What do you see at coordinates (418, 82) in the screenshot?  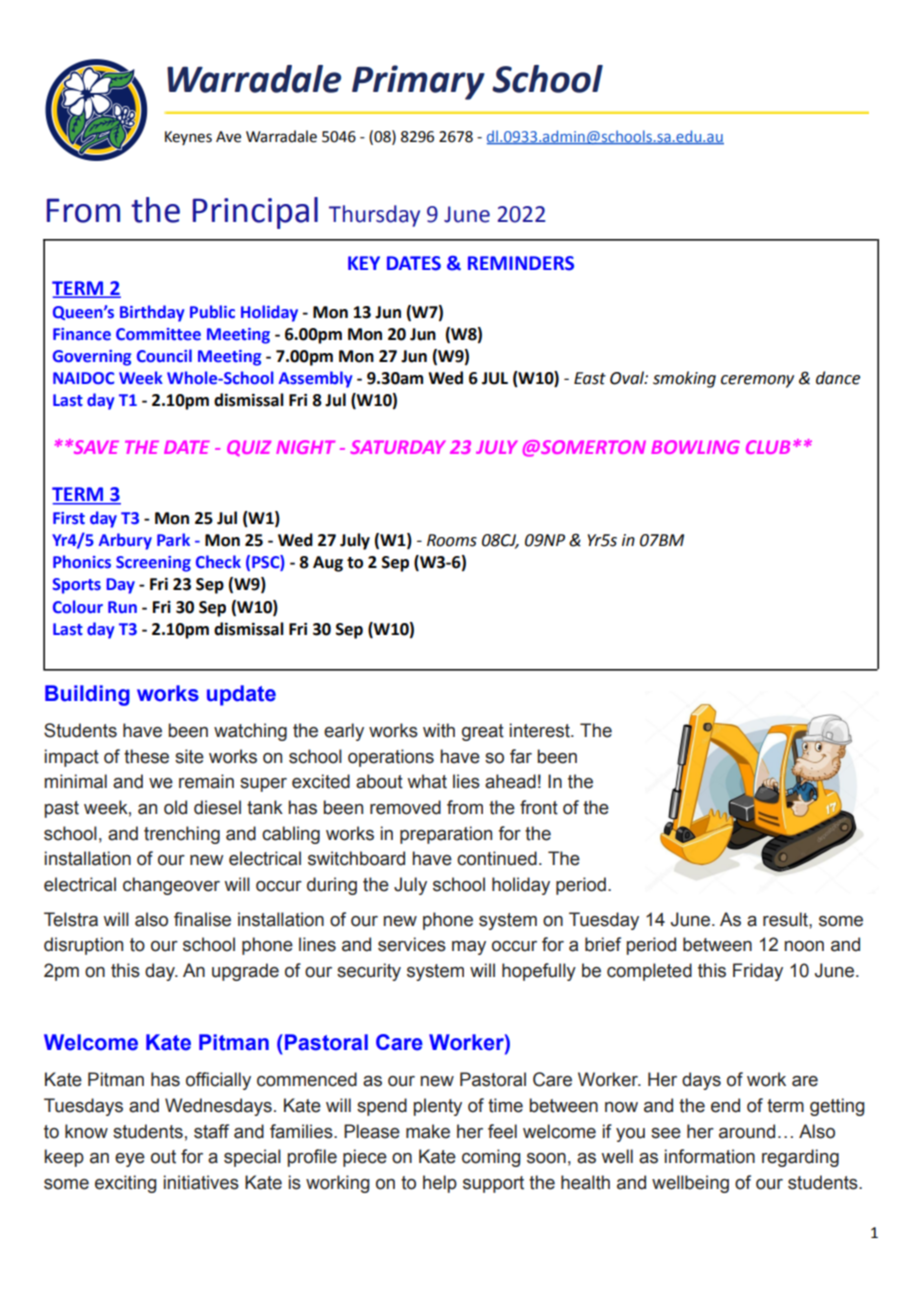 I see `Primary` at bounding box center [418, 82].
